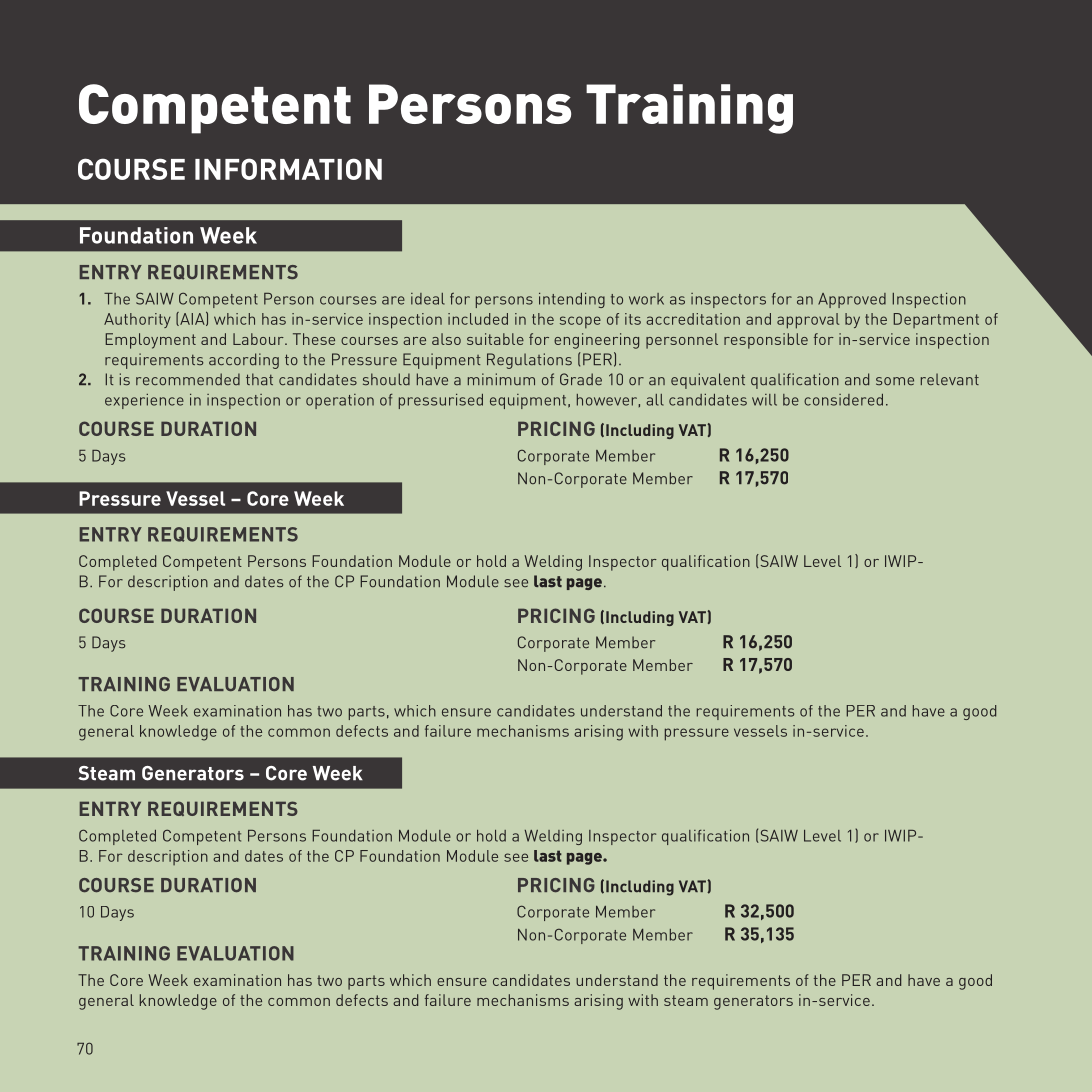 The width and height of the page is (1092, 1092). Describe the element at coordinates (259, 339) in the page. I see `Labour` at that location.
